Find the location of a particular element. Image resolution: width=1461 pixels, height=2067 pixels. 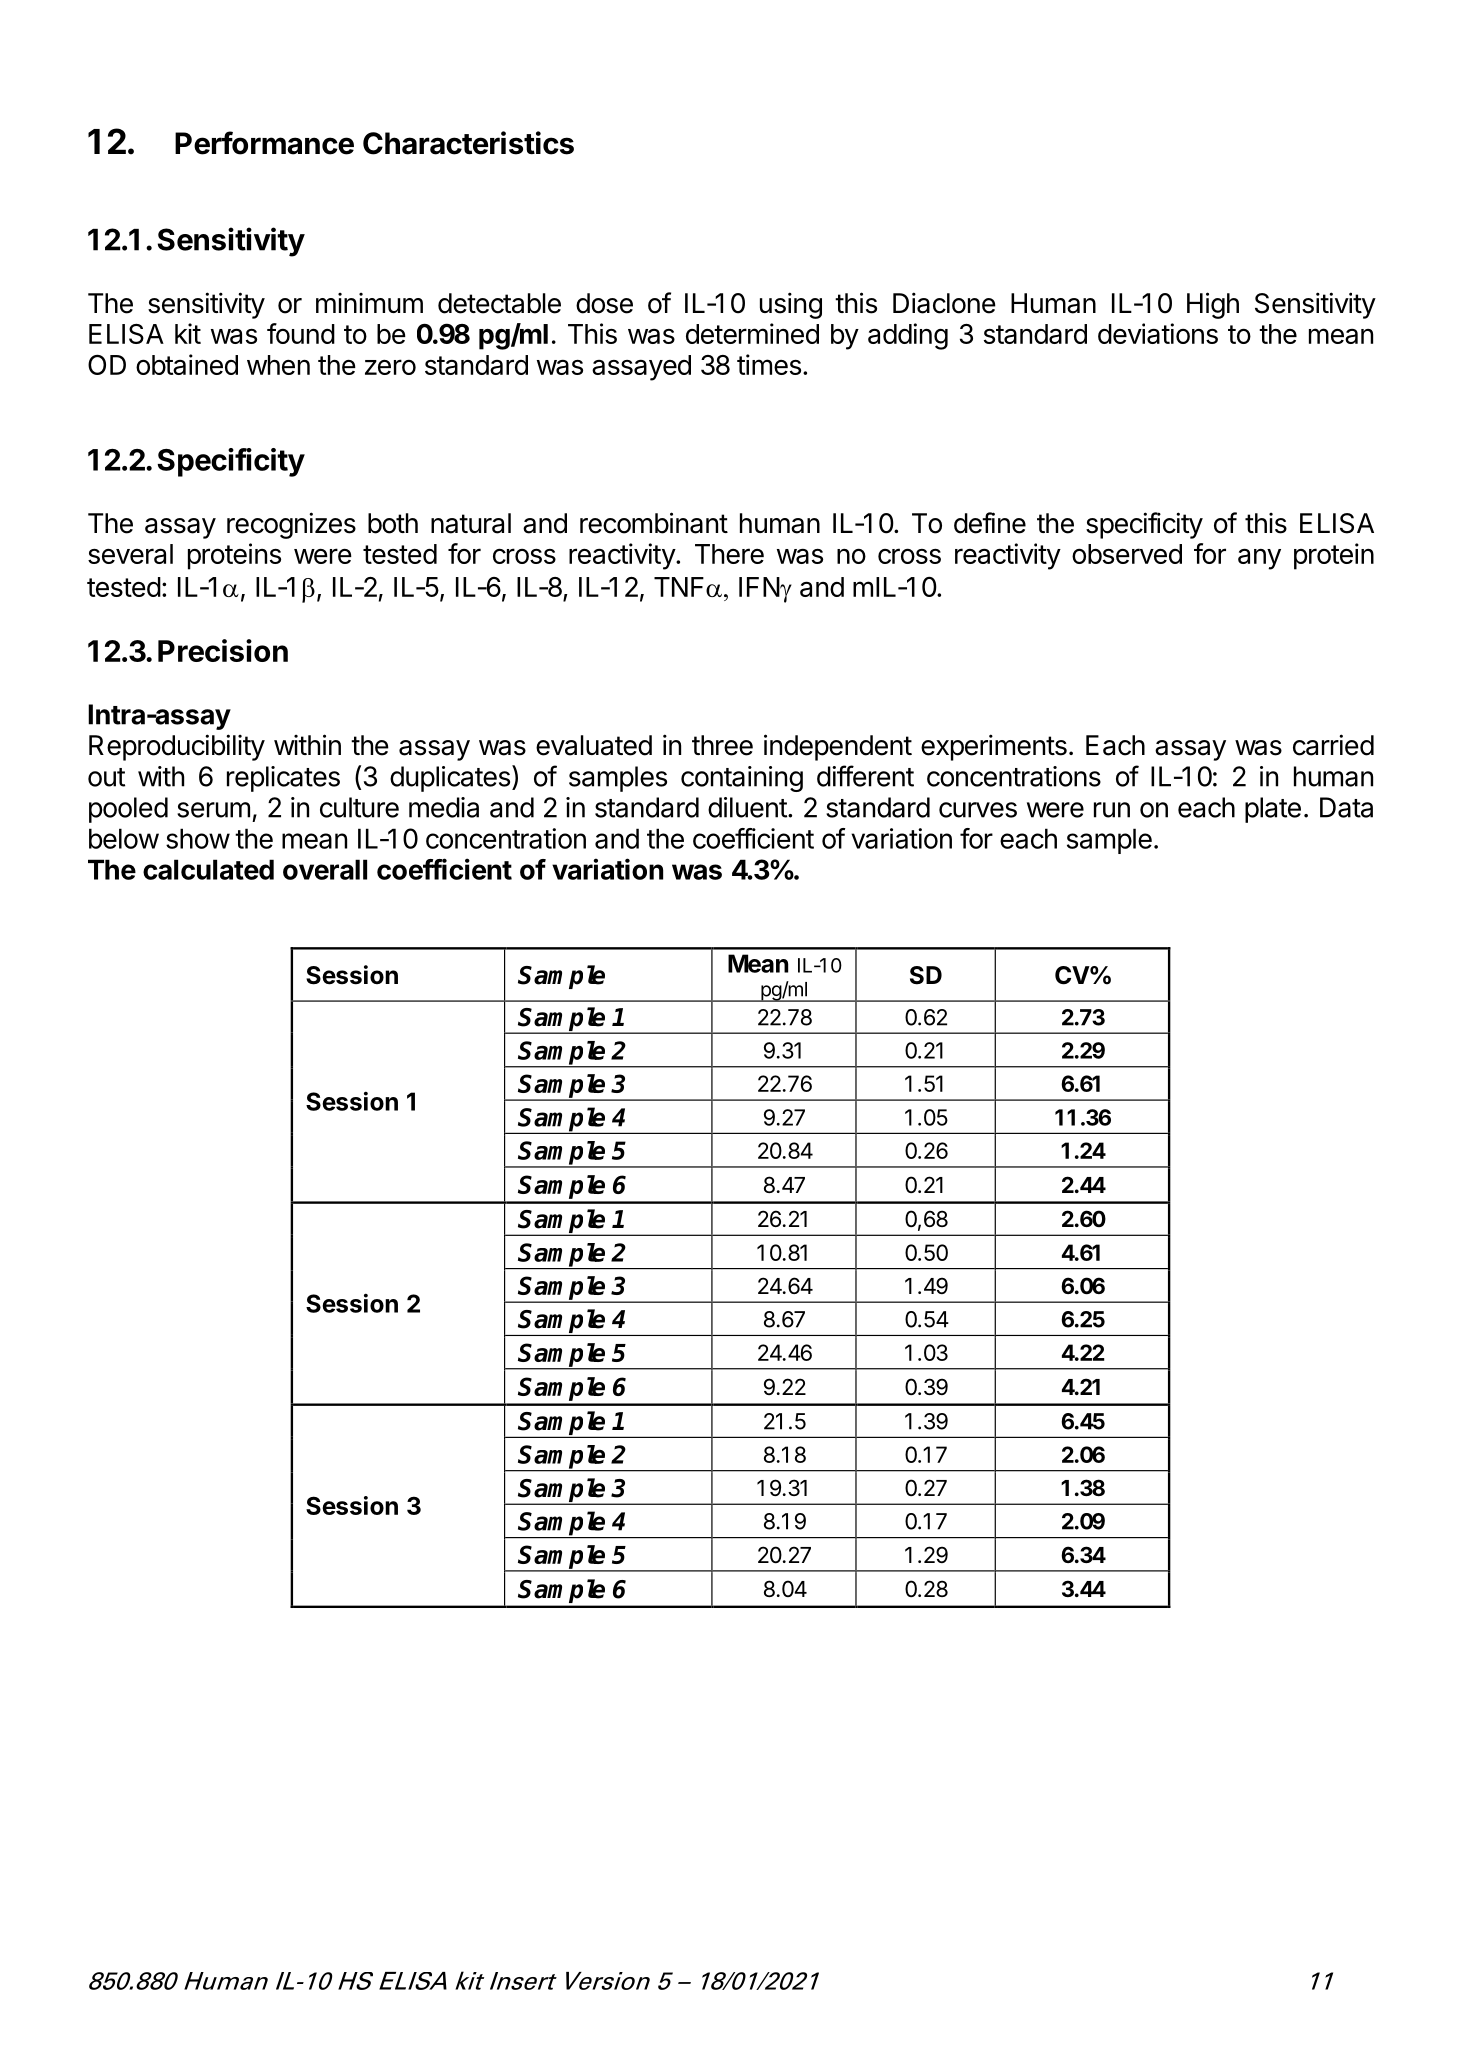

Performance is located at coordinates (264, 143).
